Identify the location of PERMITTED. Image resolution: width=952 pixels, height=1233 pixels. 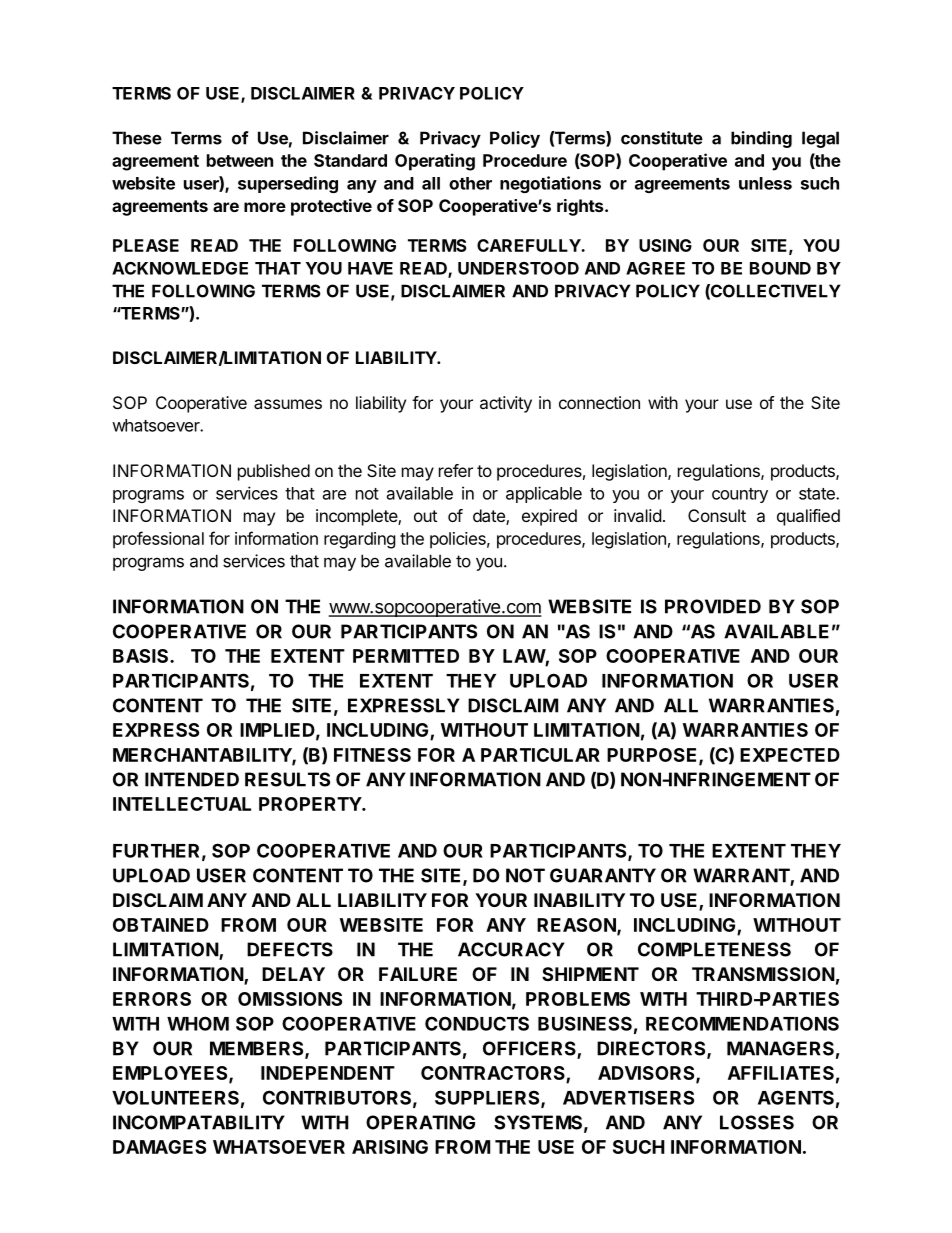
(406, 656).
